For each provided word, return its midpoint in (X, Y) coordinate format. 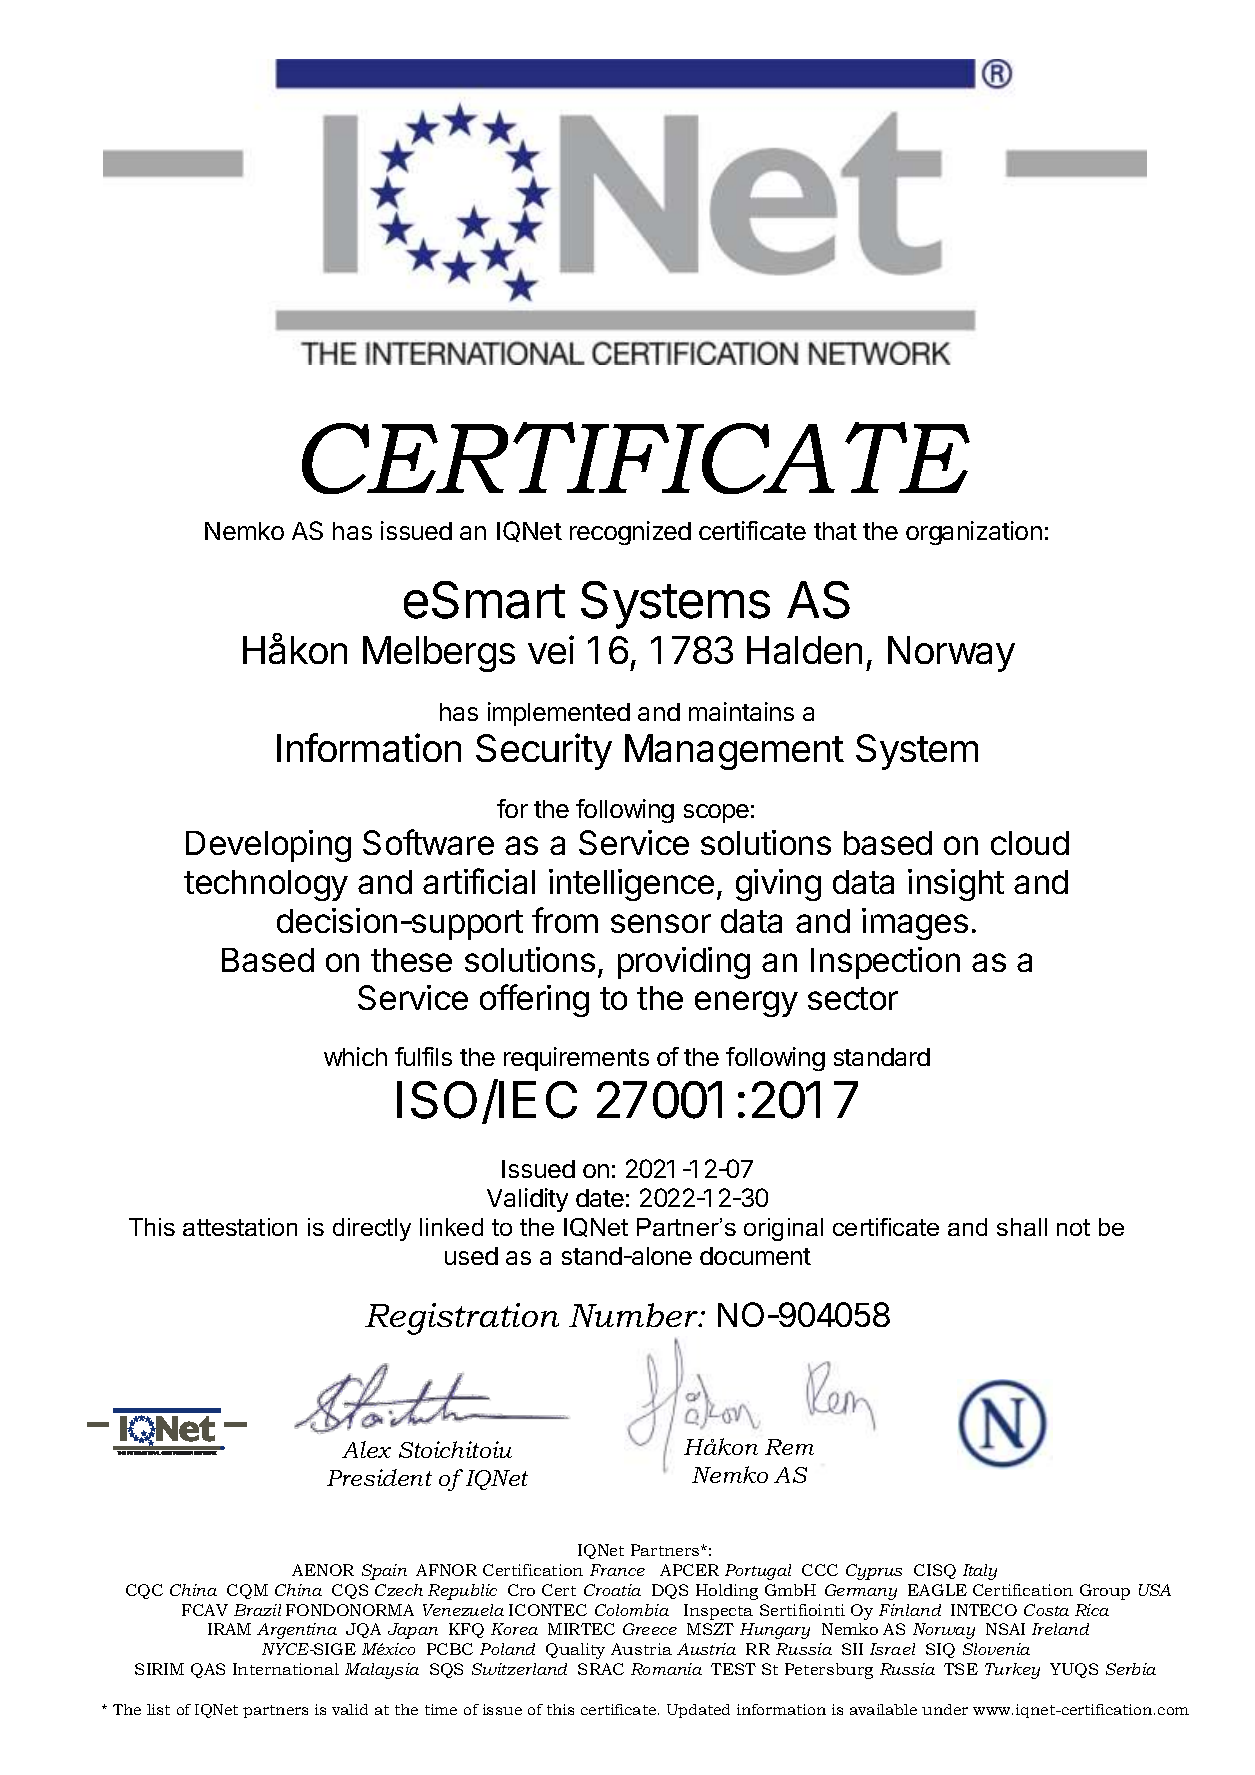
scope (716, 813)
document (755, 1256)
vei (551, 649)
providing (684, 963)
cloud (1030, 843)
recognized (630, 533)
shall (1022, 1227)
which (355, 1056)
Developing (268, 846)
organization (974, 533)
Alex (366, 1449)
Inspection (885, 963)
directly (372, 1229)
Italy (980, 1572)
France (617, 1570)
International (286, 1669)
